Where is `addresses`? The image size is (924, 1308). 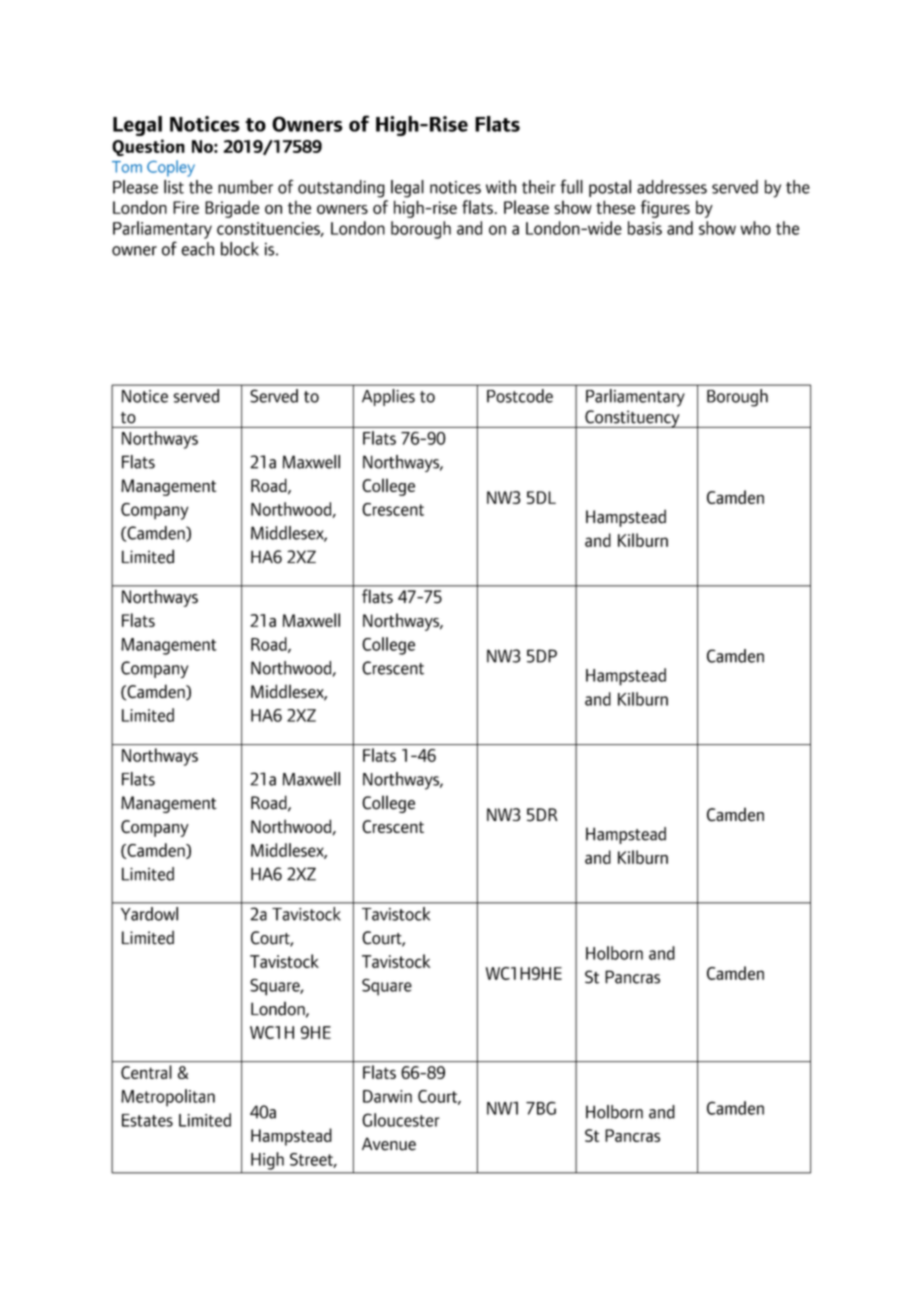 addresses is located at coordinates (672, 187).
